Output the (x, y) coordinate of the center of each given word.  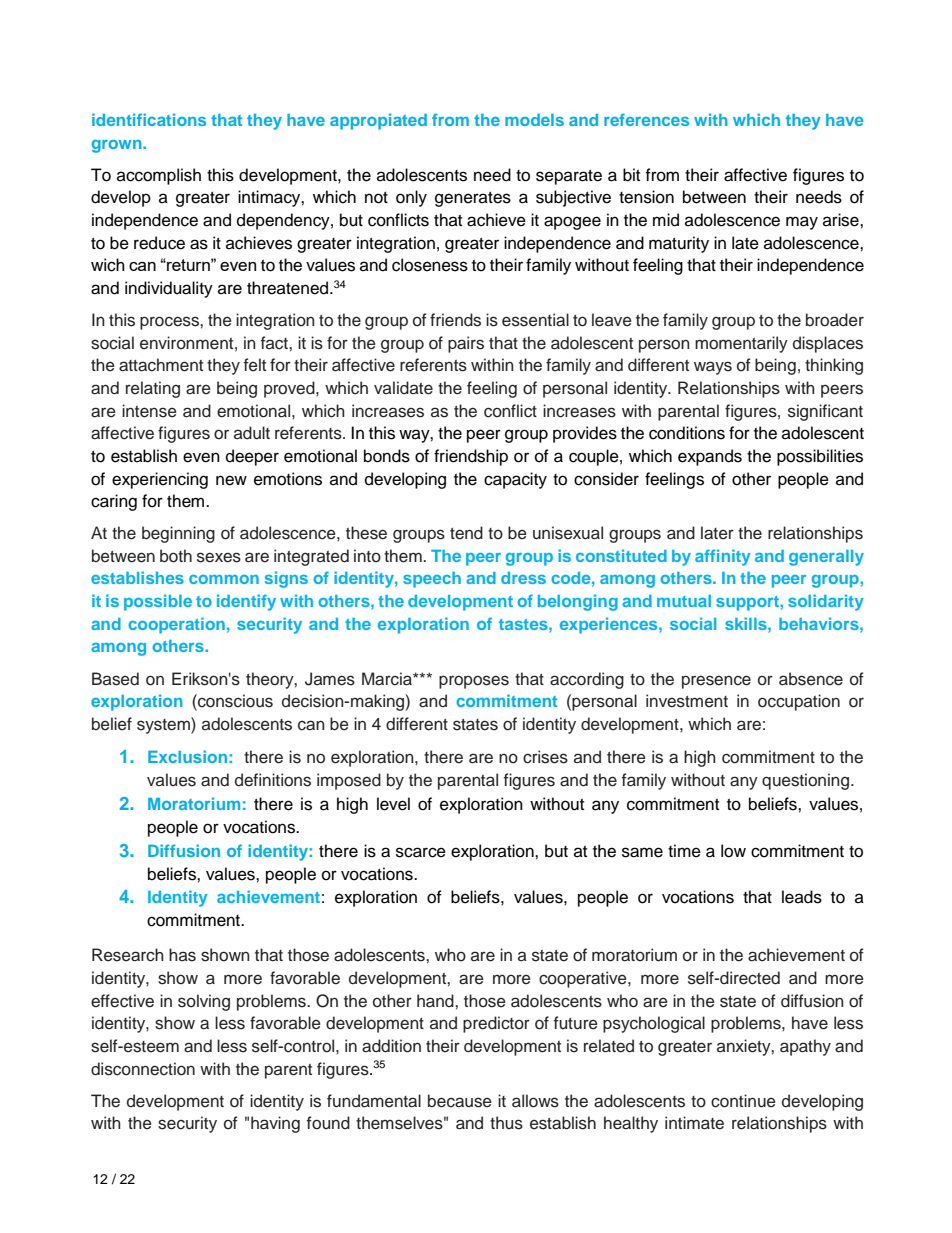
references (646, 119)
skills (747, 623)
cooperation (176, 625)
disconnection (143, 1069)
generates (473, 199)
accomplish (159, 176)
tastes (524, 624)
